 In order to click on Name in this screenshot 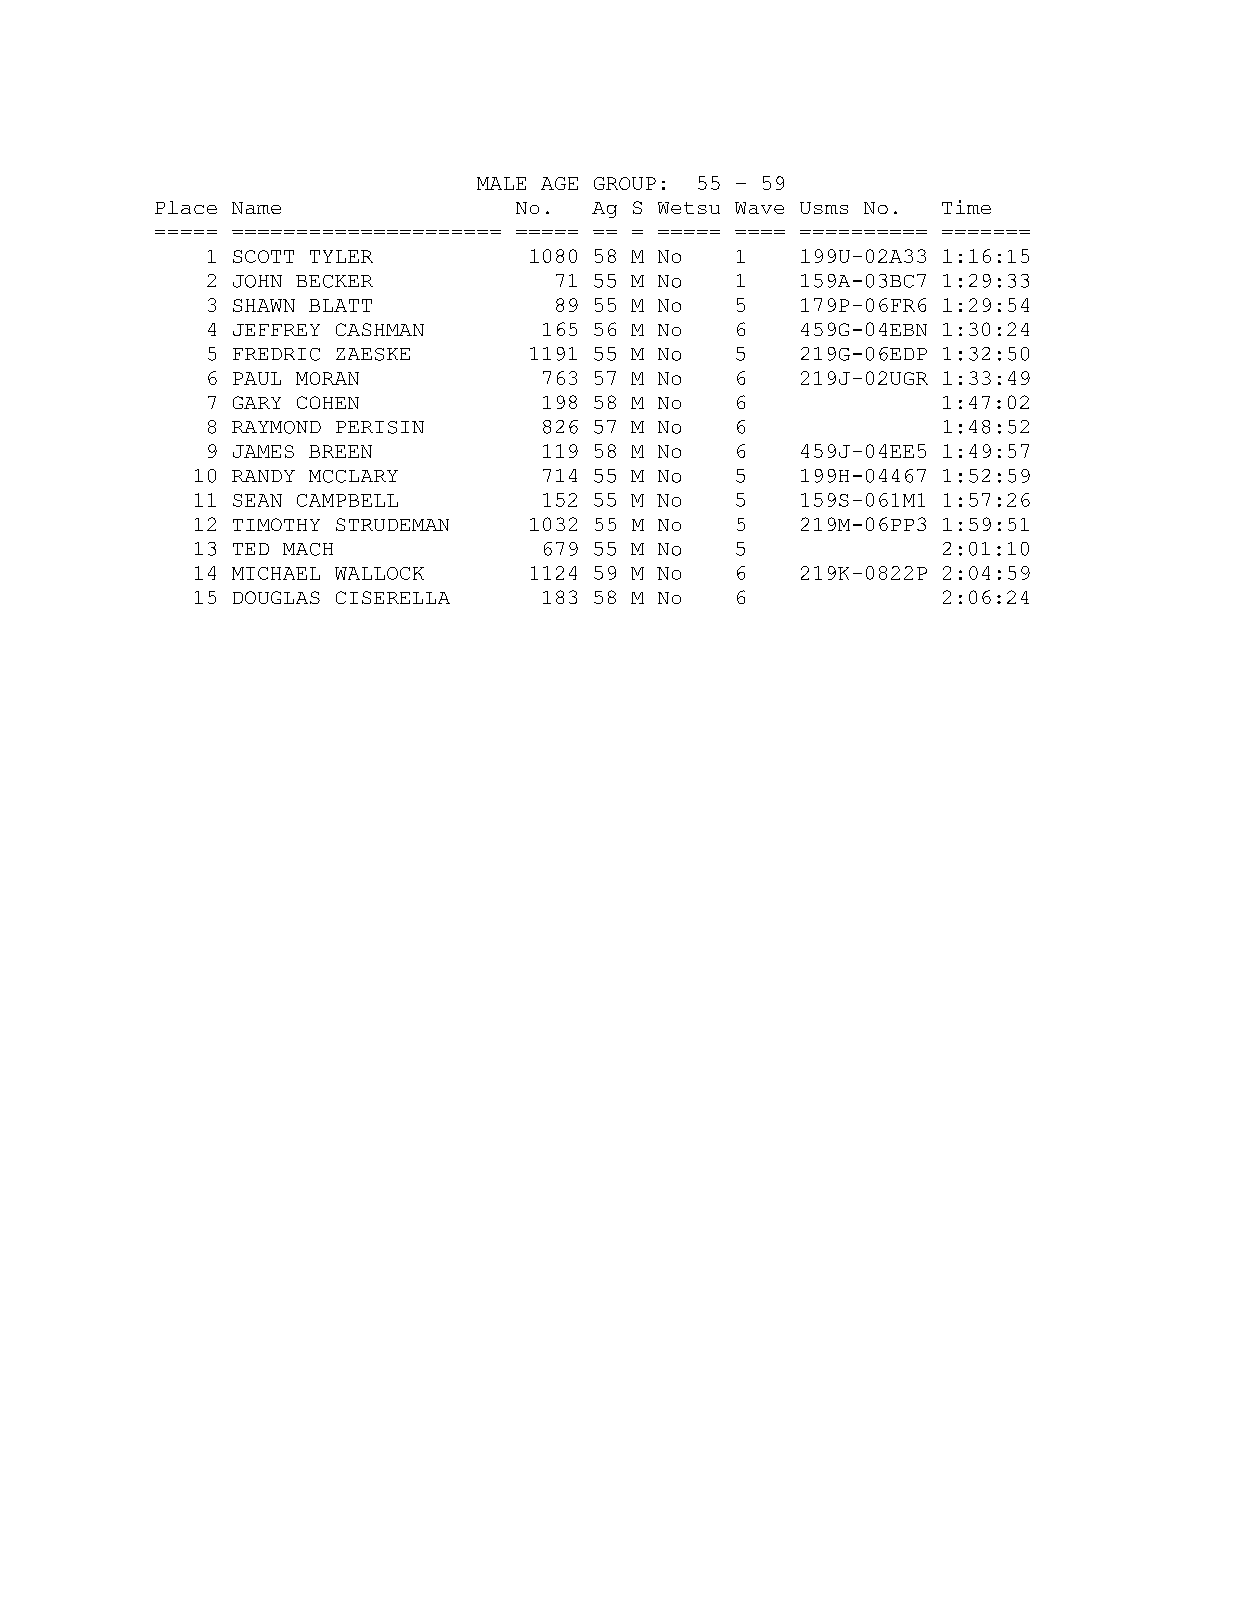, I will do `click(256, 208)`.
